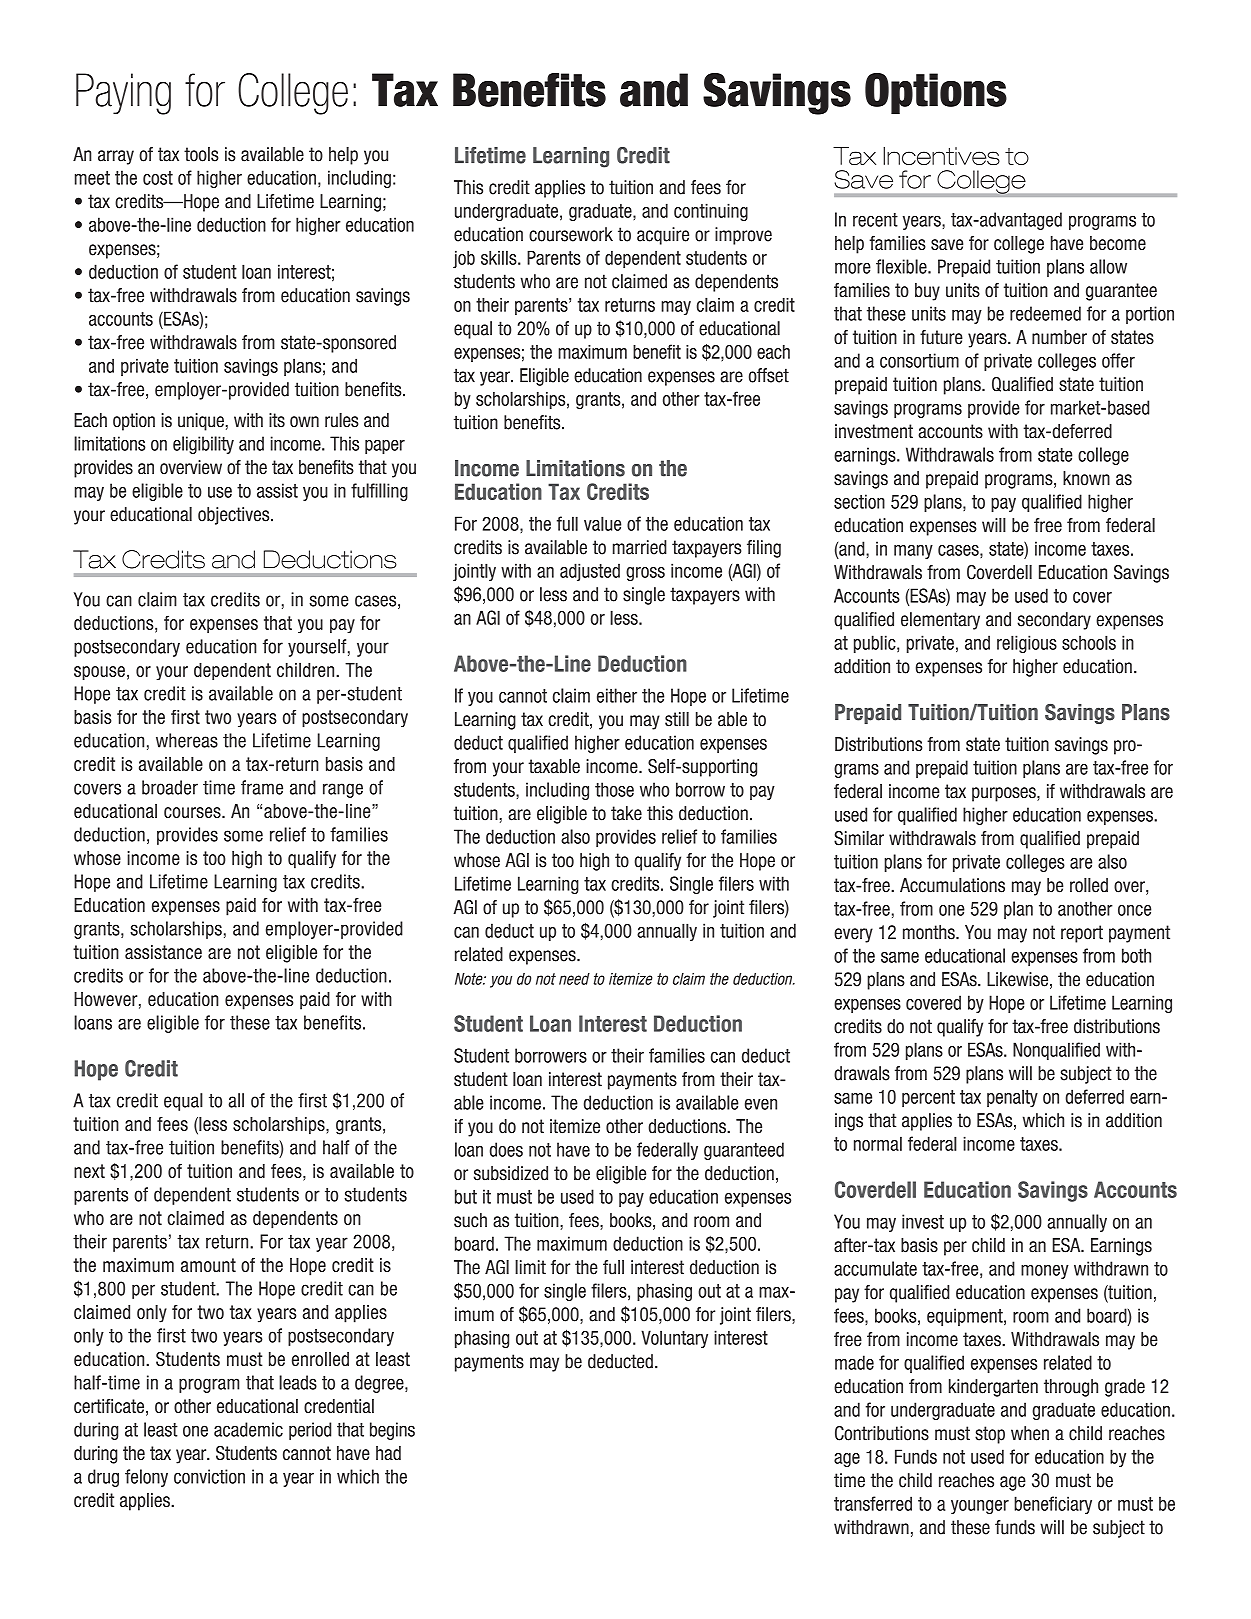  What do you see at coordinates (201, 154) in the screenshot?
I see `tools` at bounding box center [201, 154].
